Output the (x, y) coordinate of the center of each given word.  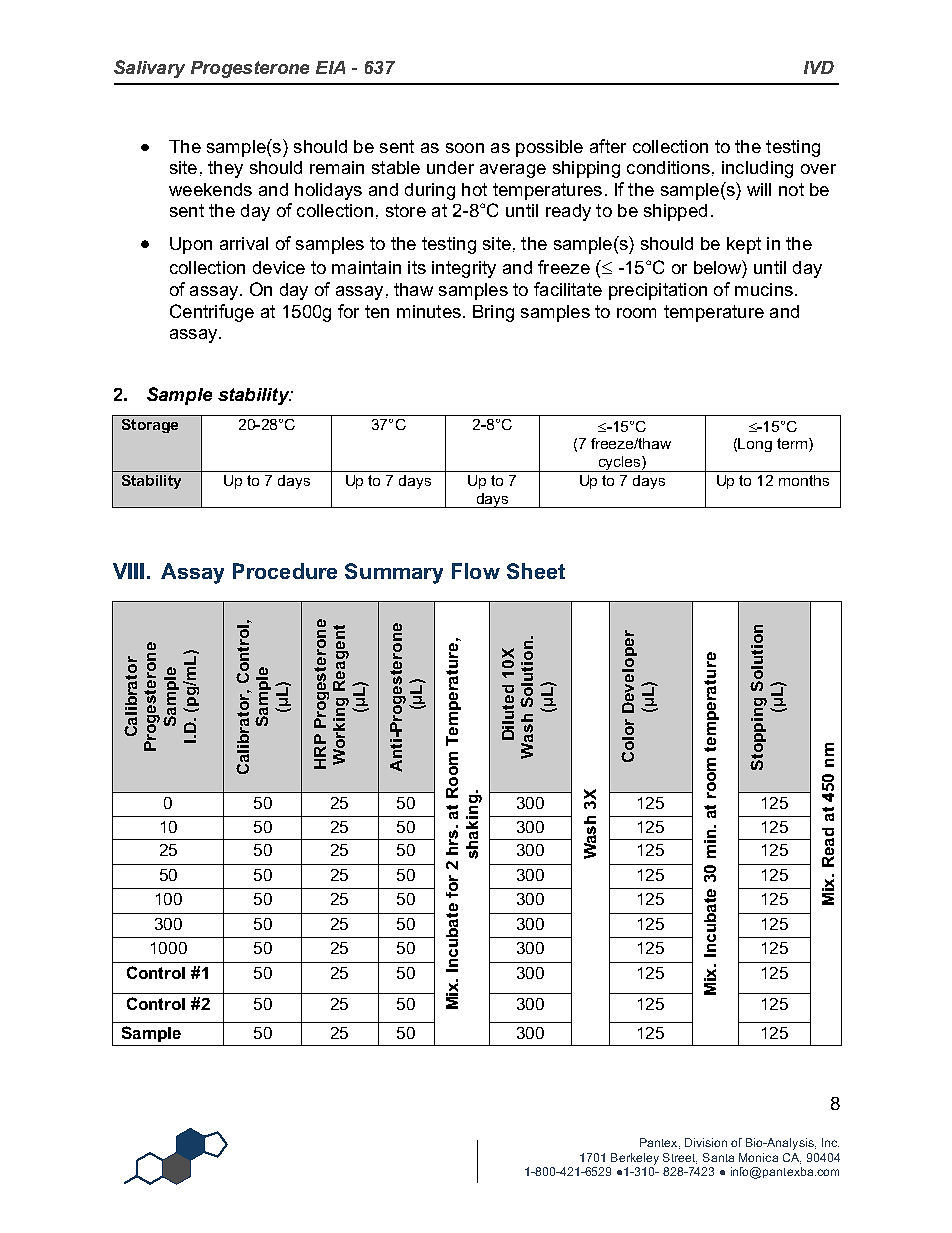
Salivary (149, 69)
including (757, 169)
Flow (476, 571)
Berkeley (635, 1159)
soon (465, 148)
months (804, 480)
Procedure (285, 571)
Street (680, 1158)
